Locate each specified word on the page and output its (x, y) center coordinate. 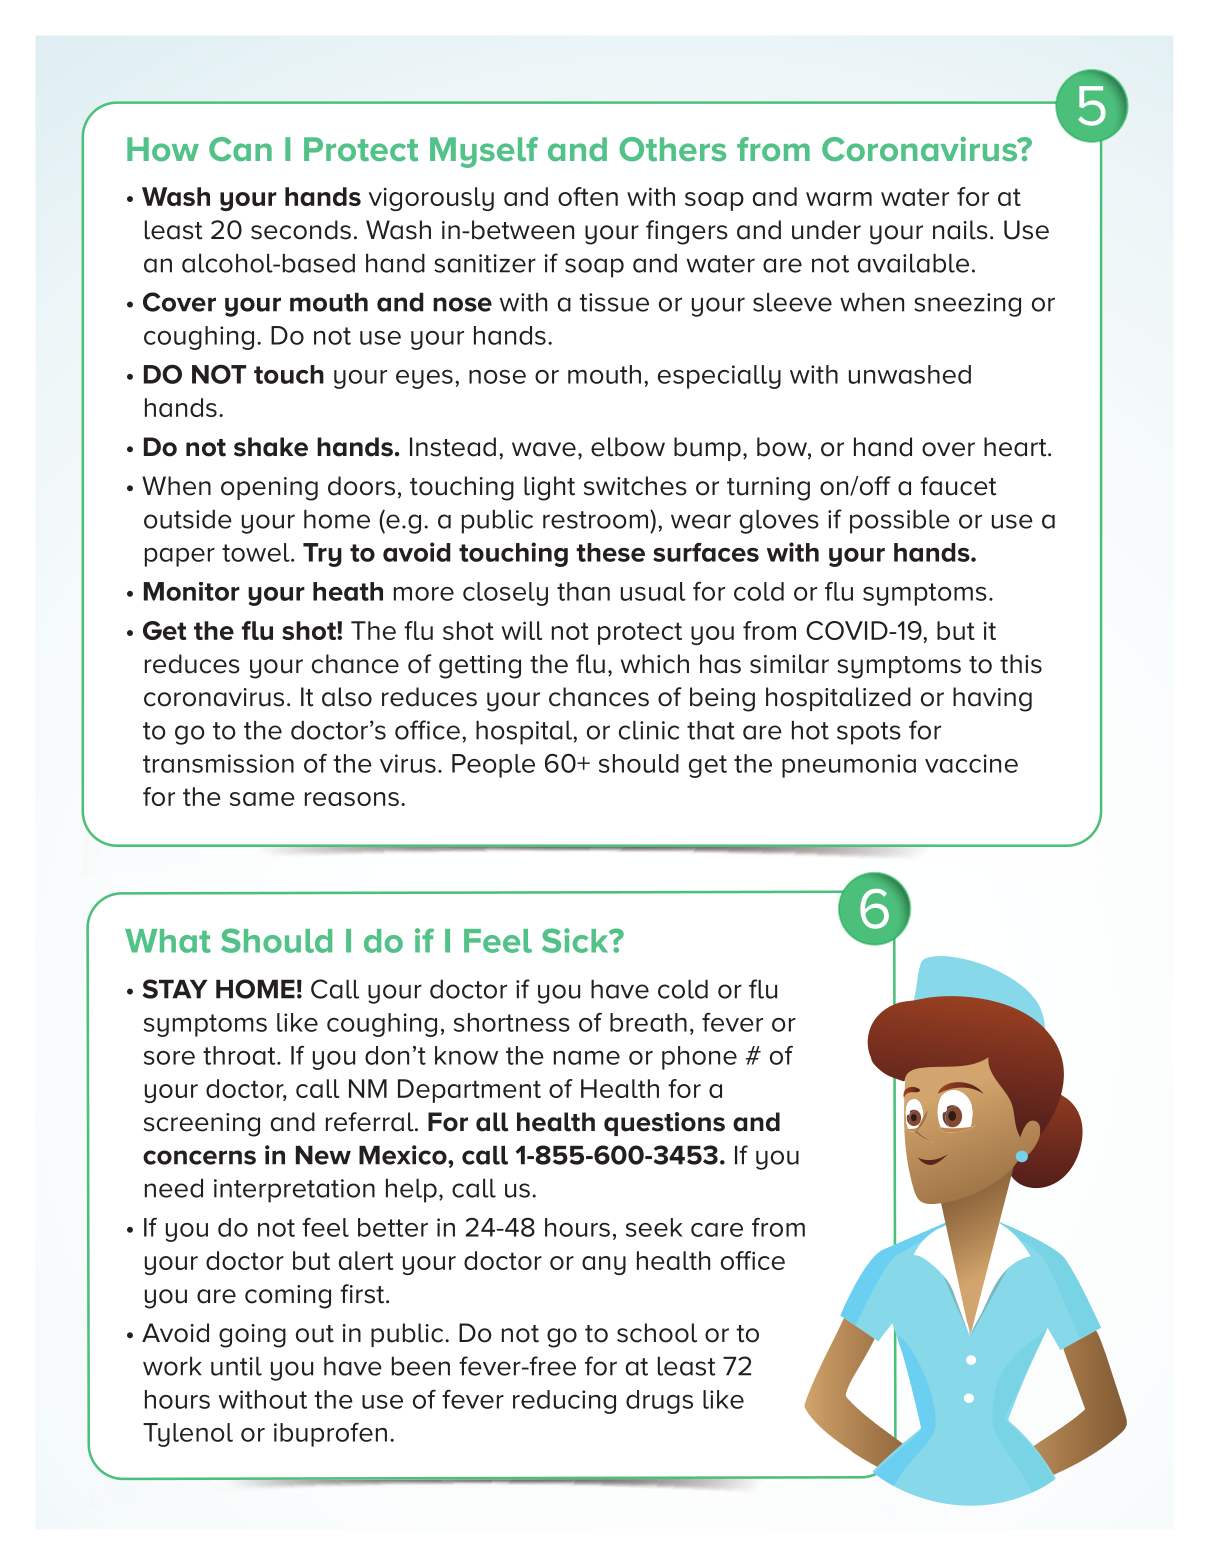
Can (240, 149)
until (236, 1366)
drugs (659, 1402)
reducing (564, 1402)
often (588, 196)
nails (960, 230)
